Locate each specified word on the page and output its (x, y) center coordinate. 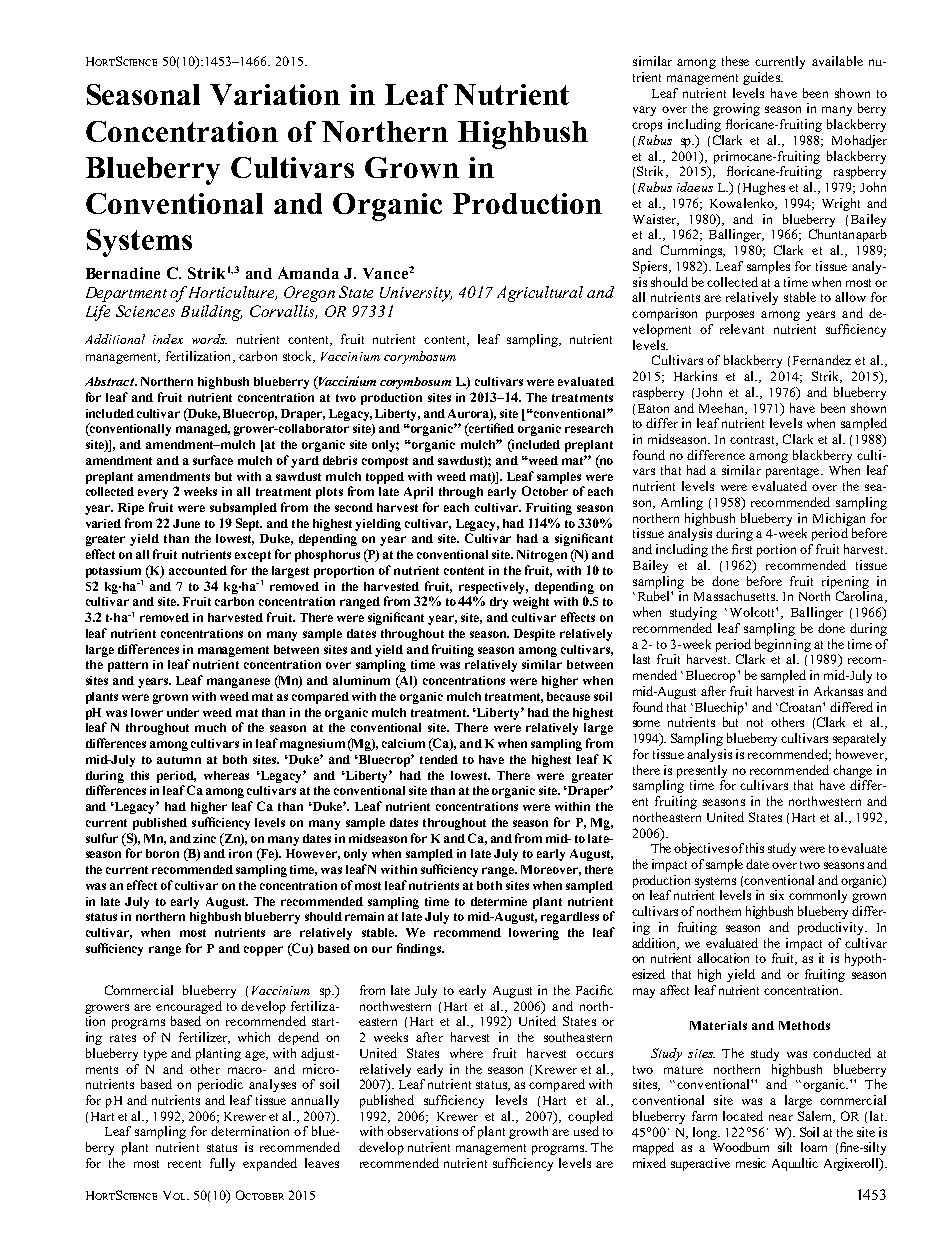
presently (702, 771)
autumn (179, 760)
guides (762, 78)
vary (644, 111)
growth (528, 1132)
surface (213, 460)
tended (439, 759)
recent (184, 1164)
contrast (753, 441)
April (418, 493)
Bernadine (123, 273)
